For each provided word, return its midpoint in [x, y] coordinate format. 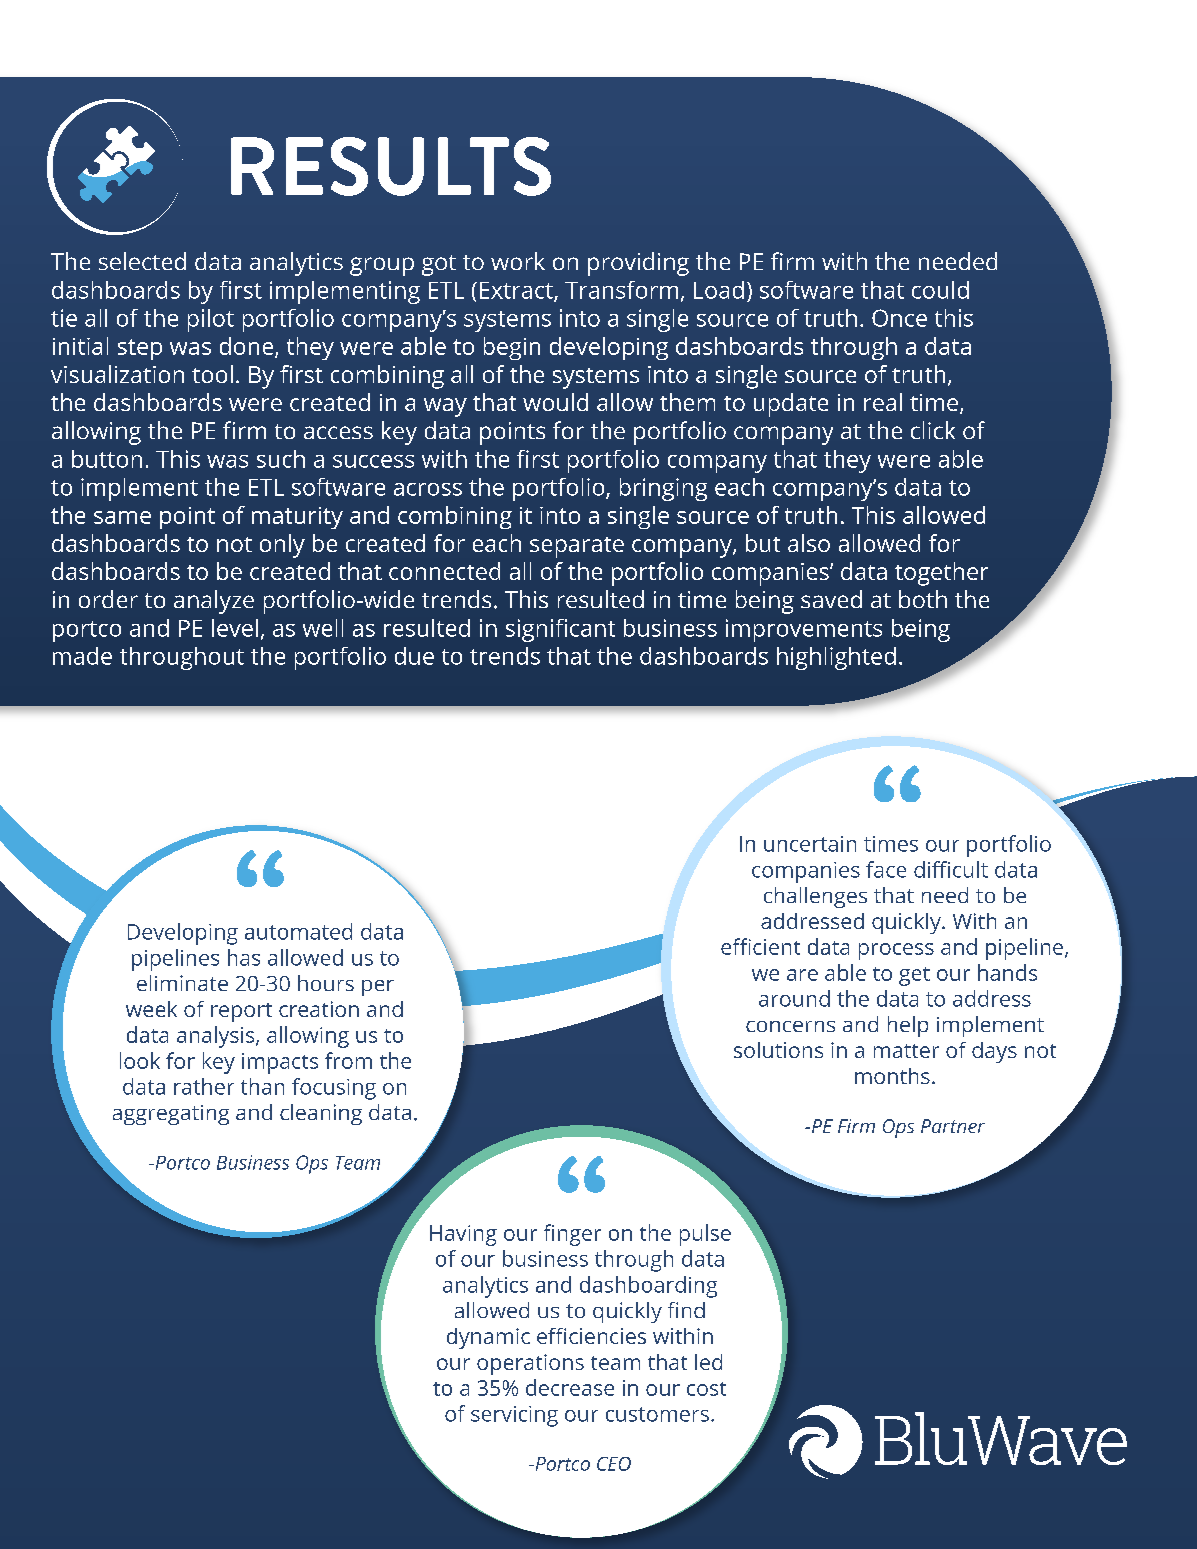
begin [512, 348]
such [281, 459]
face [886, 869]
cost [706, 1389]
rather [204, 1086]
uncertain [810, 844]
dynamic [488, 1338]
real [883, 402]
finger [572, 1235]
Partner [953, 1126]
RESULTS [391, 166]
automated [298, 931]
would [555, 402]
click [933, 430]
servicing [514, 1416]
